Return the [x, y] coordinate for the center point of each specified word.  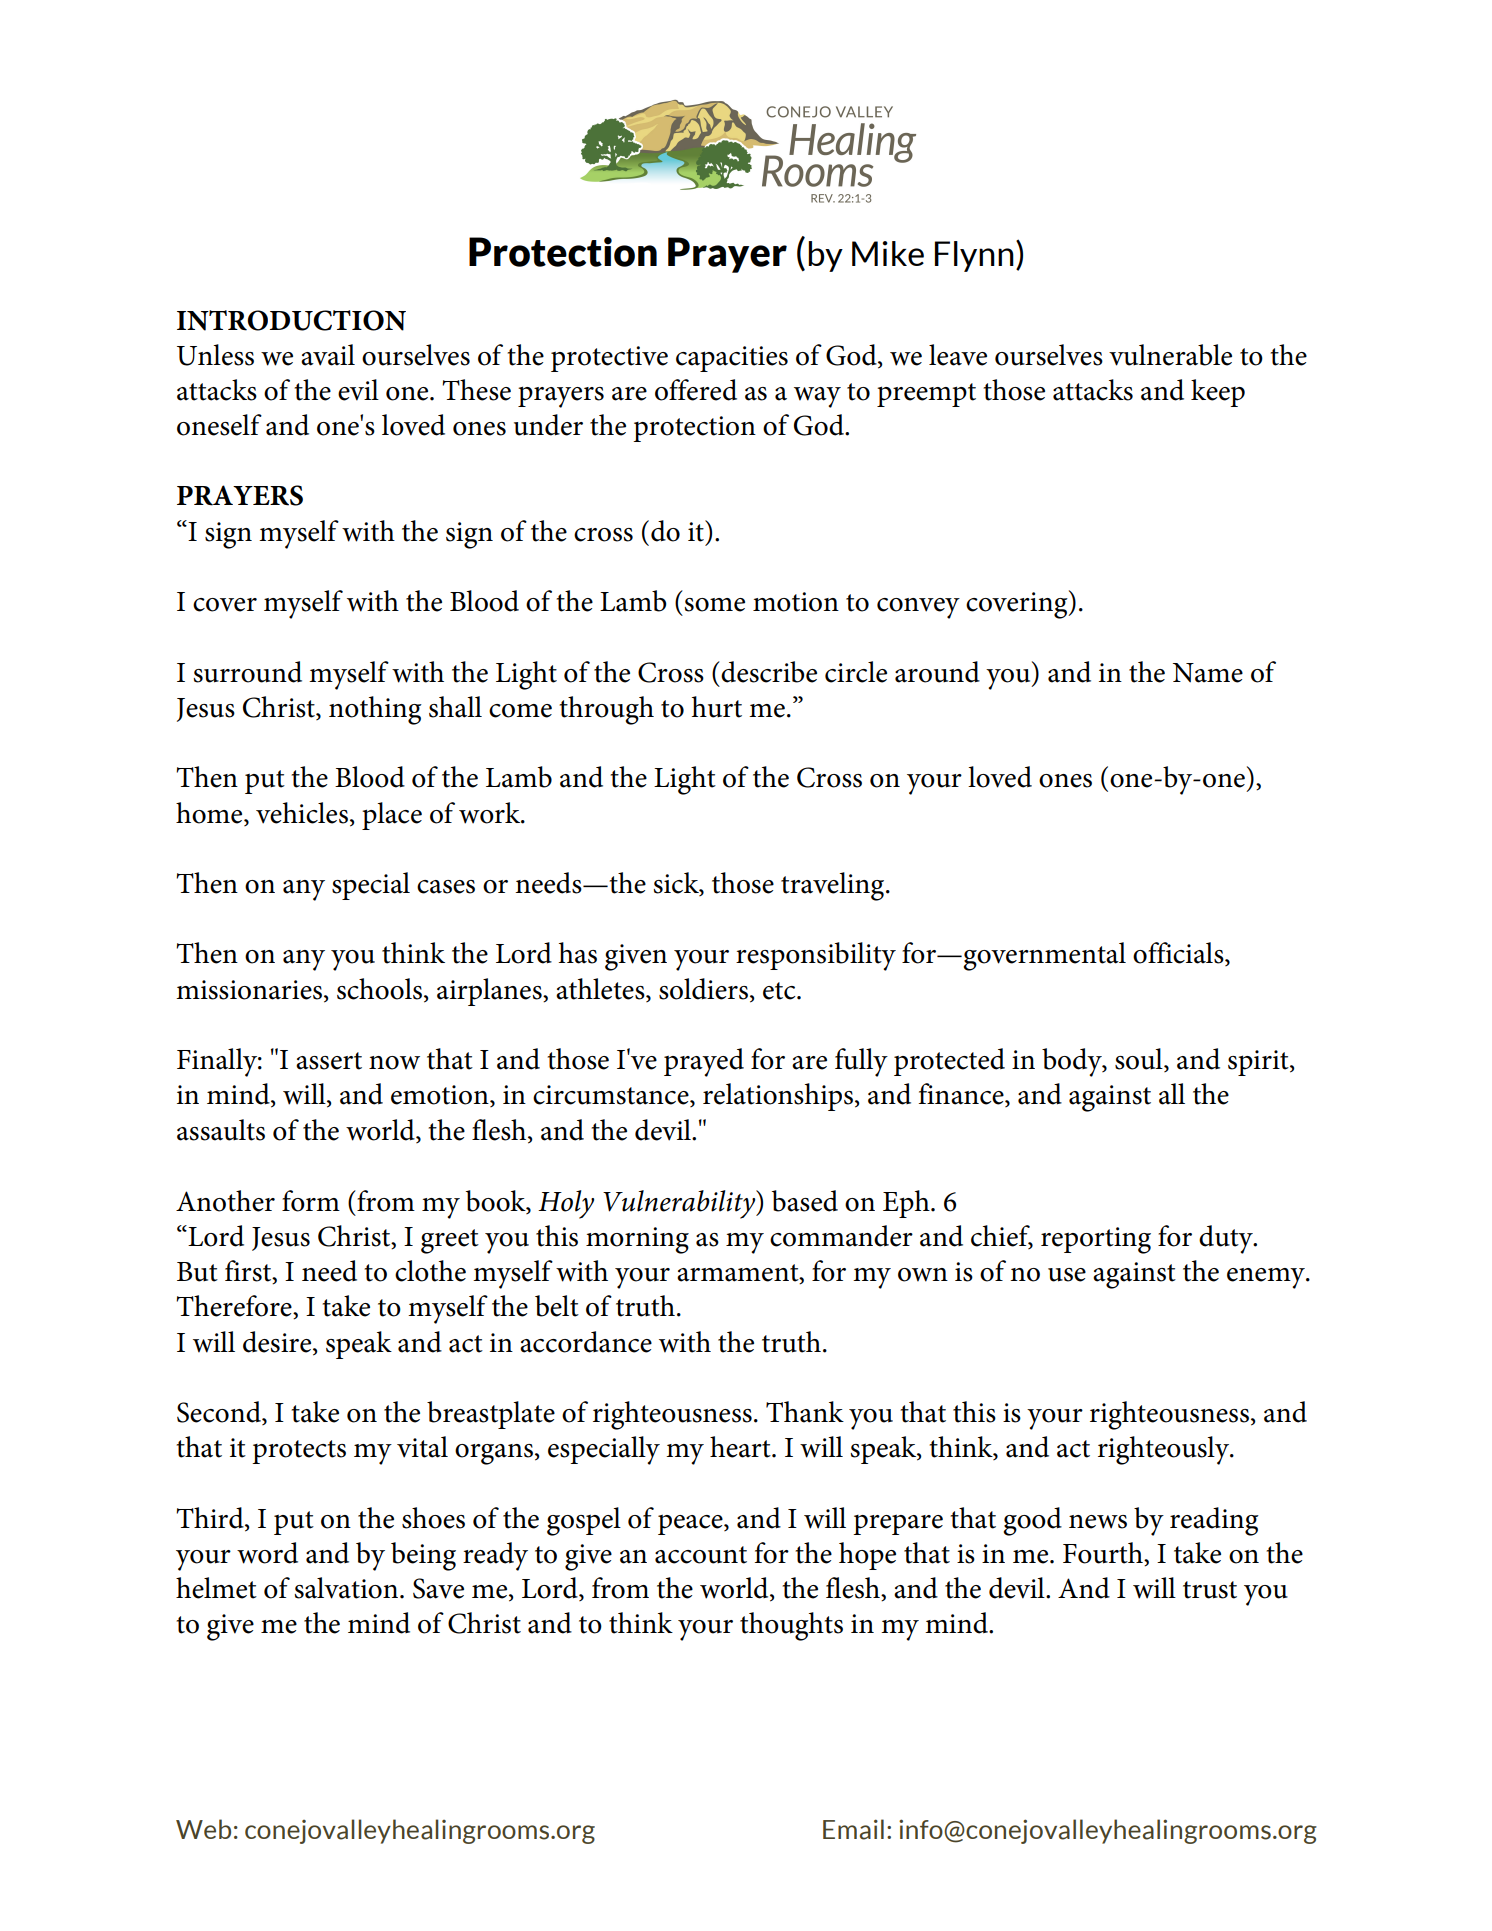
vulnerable [1170, 355]
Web [203, 1829]
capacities [732, 359]
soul [1140, 1060]
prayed [704, 1062]
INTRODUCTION [291, 320]
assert [329, 1061]
